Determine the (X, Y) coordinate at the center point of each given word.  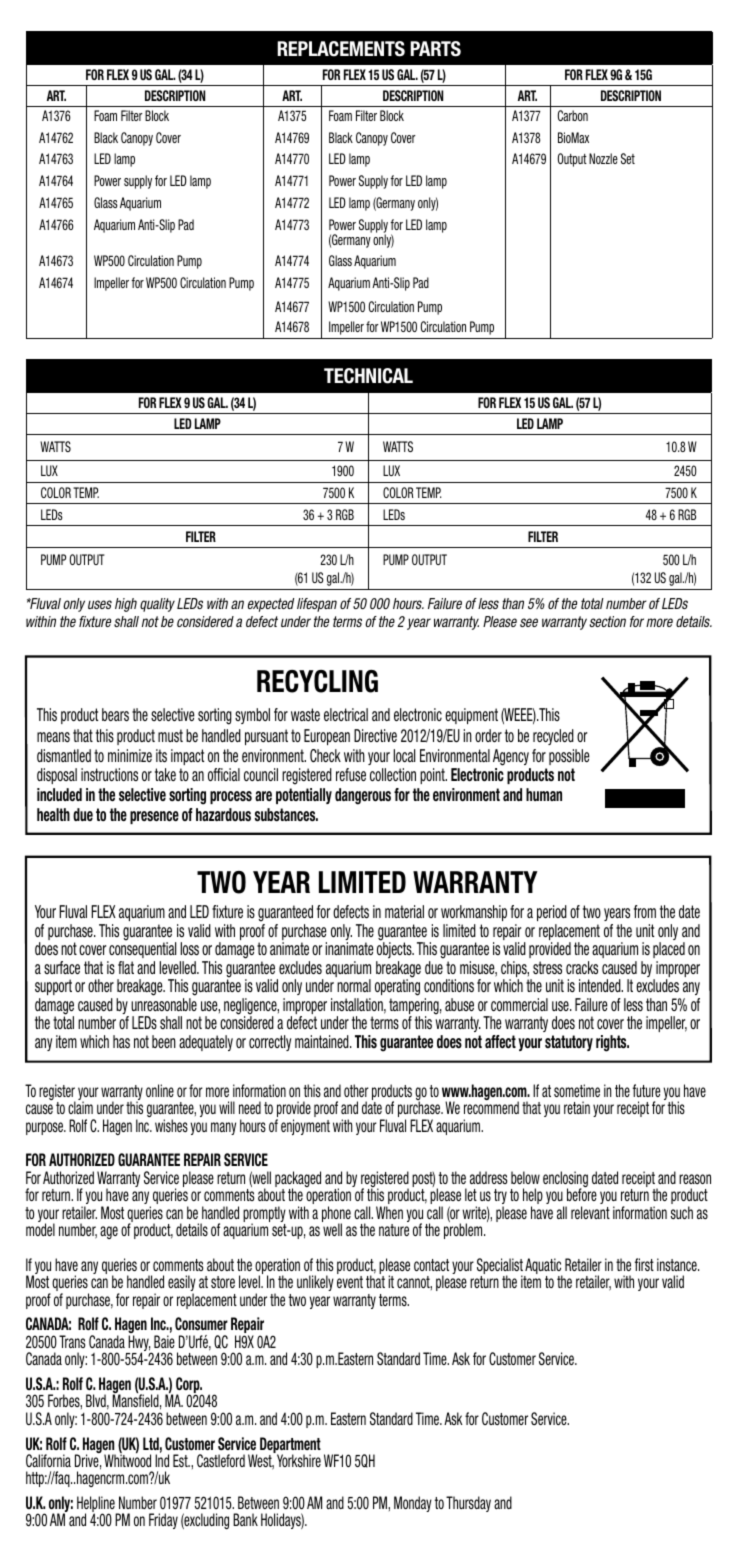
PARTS (435, 49)
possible (569, 757)
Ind (162, 1460)
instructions (109, 774)
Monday (413, 1504)
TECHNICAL (368, 376)
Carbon (573, 115)
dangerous (363, 796)
